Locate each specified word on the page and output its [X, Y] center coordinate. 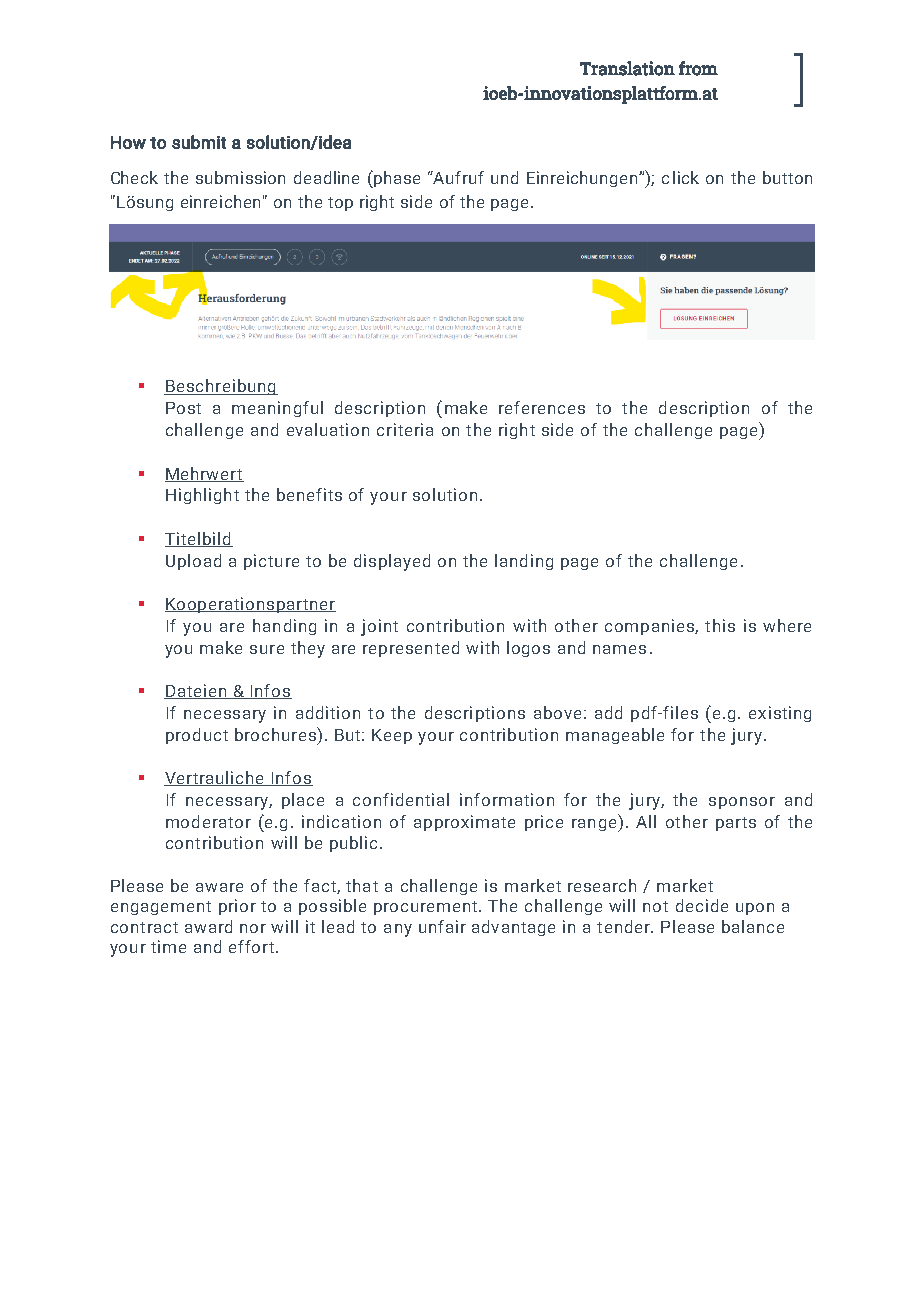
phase [396, 179]
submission [240, 177]
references [542, 407]
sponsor [742, 803]
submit [199, 142]
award [208, 926]
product [197, 736]
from [698, 68]
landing [524, 562]
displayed [392, 562]
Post [183, 408]
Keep [392, 736]
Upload [193, 562]
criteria [405, 429]
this [720, 625]
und [504, 177]
